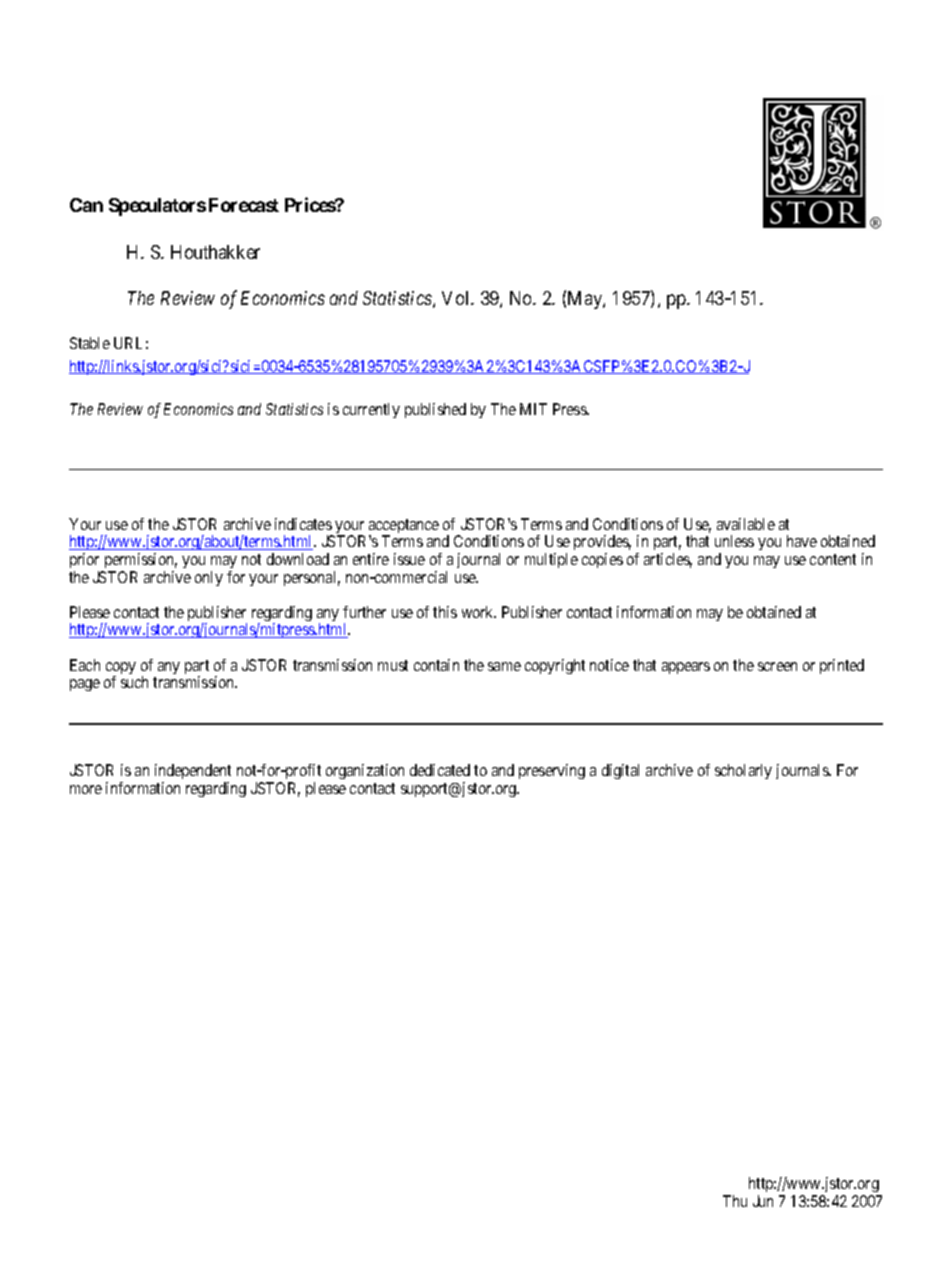  What do you see at coordinates (457, 298) in the page?
I see `Vol` at bounding box center [457, 298].
